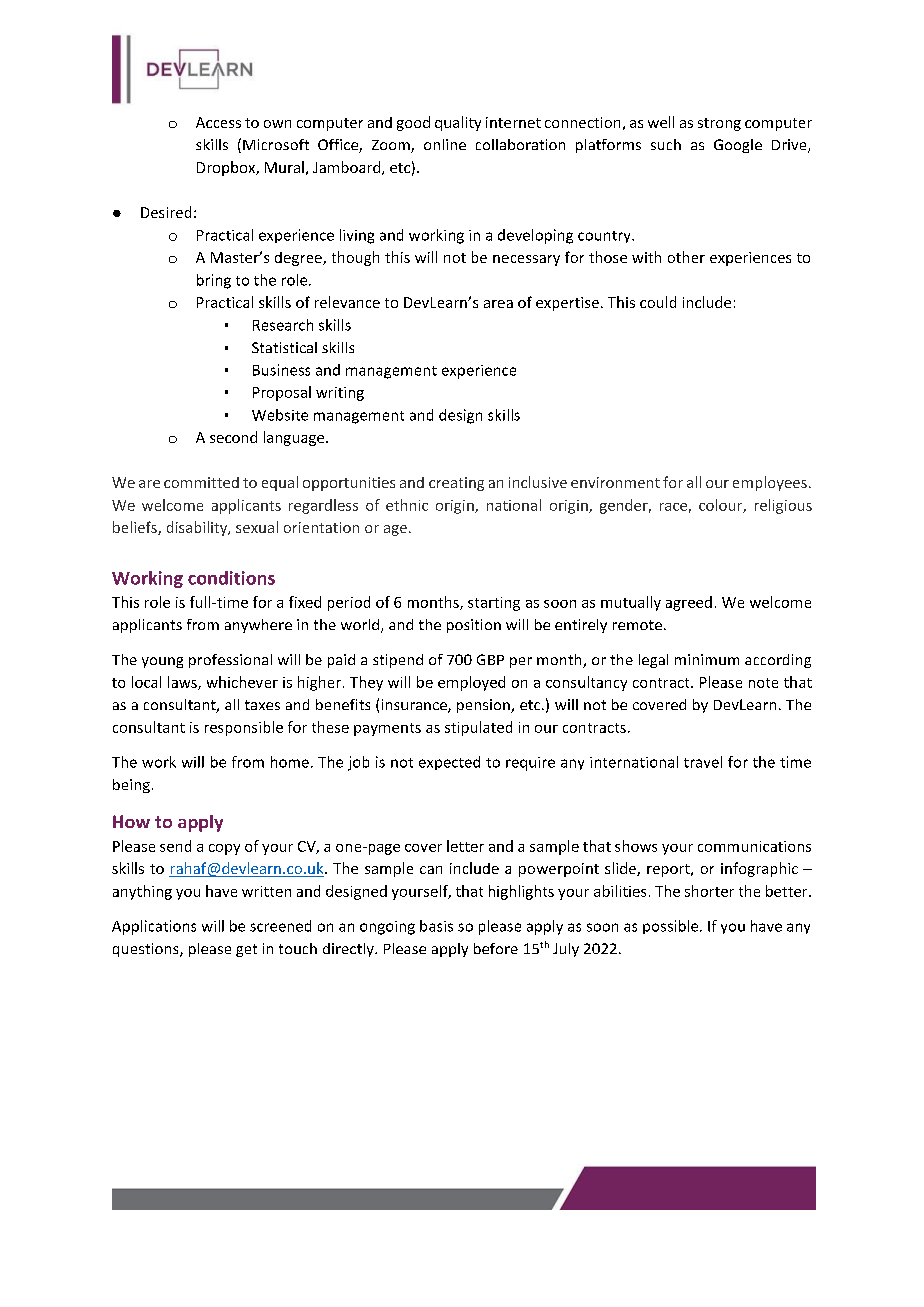 Image resolution: width=924 pixels, height=1307 pixels. Describe the element at coordinates (436, 926) in the page. I see `basis` at that location.
